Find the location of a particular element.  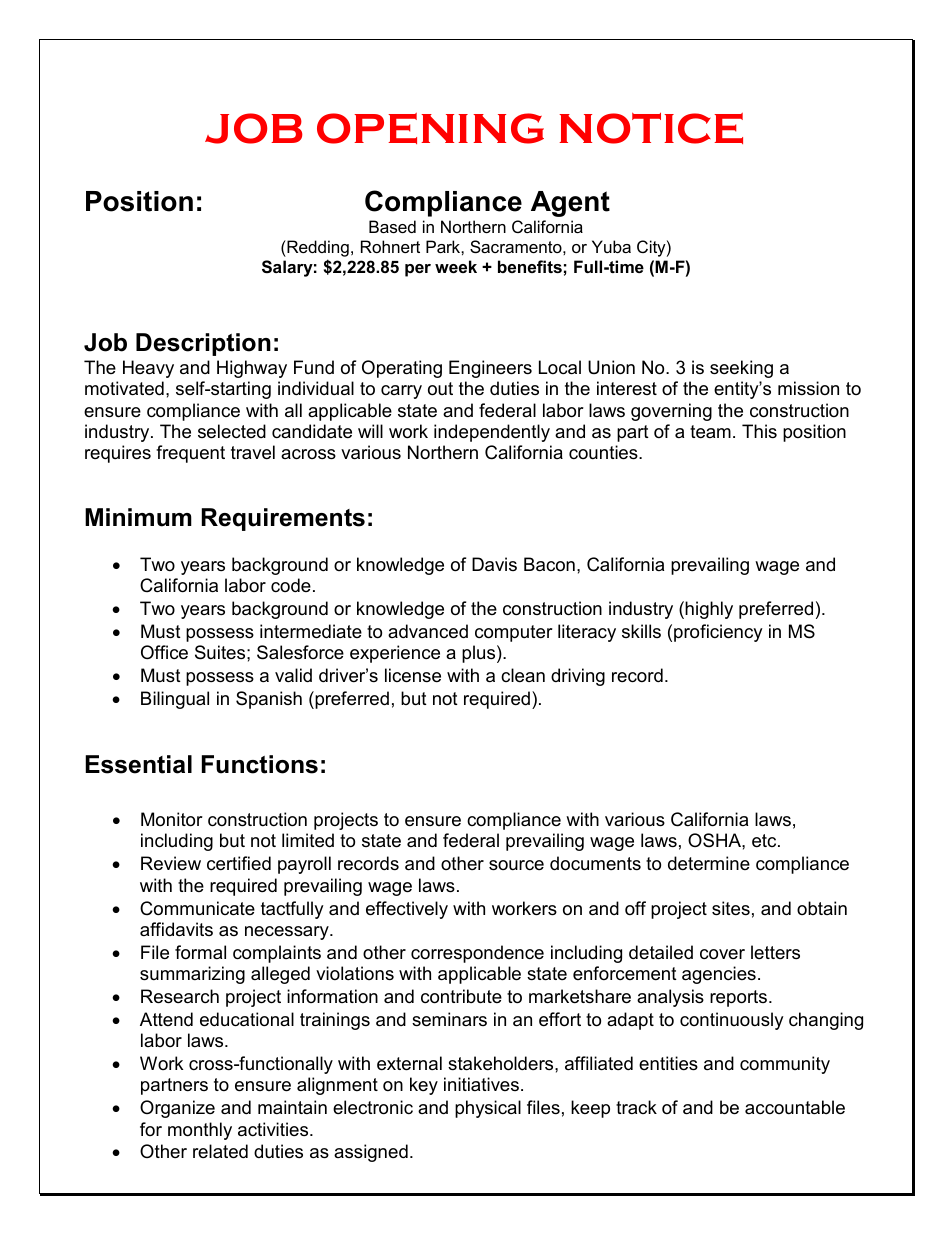

sites is located at coordinates (731, 908).
